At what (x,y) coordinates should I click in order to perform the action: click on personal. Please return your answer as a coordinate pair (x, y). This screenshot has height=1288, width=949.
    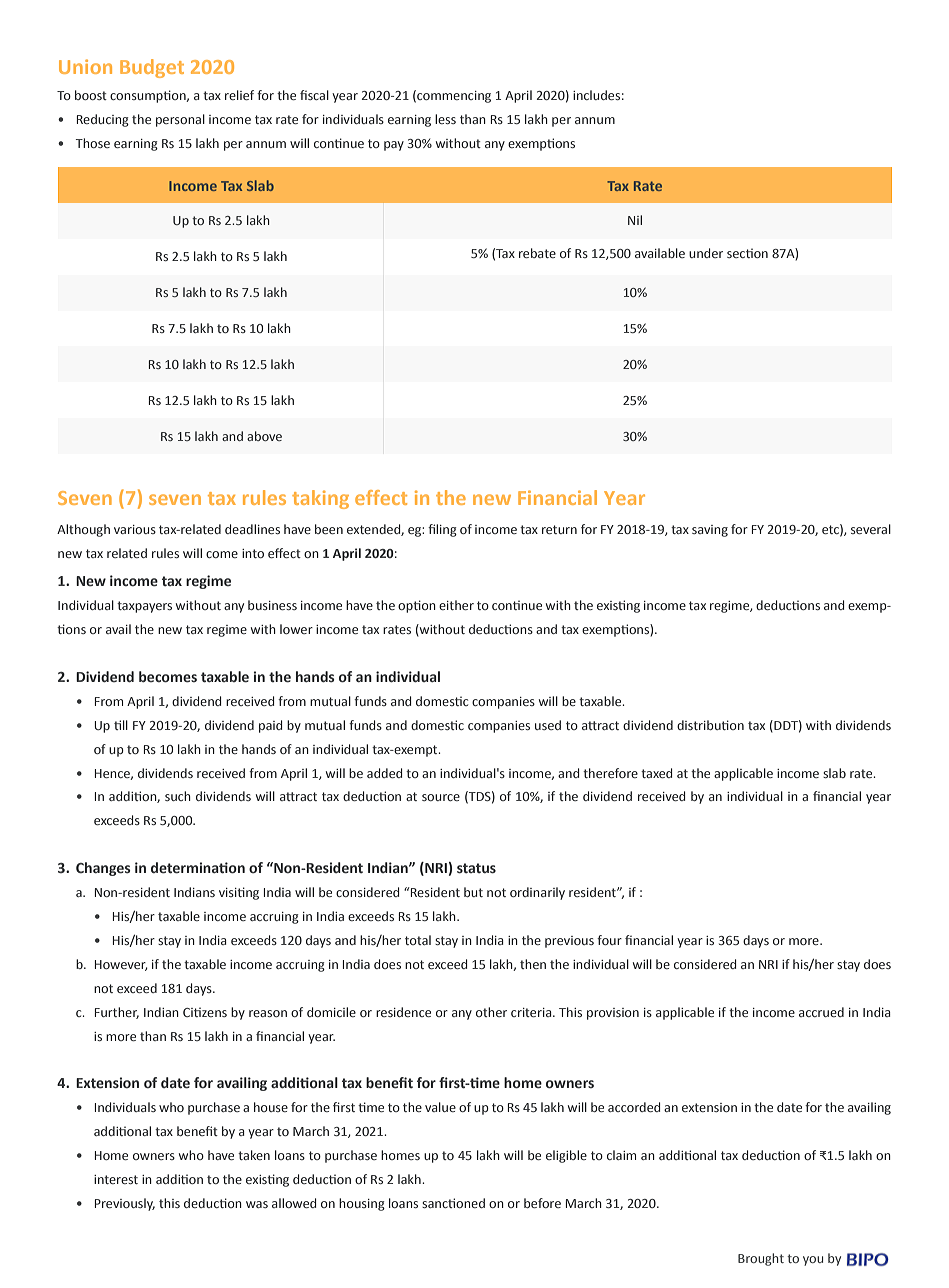
    Looking at the image, I should click on (180, 120).
